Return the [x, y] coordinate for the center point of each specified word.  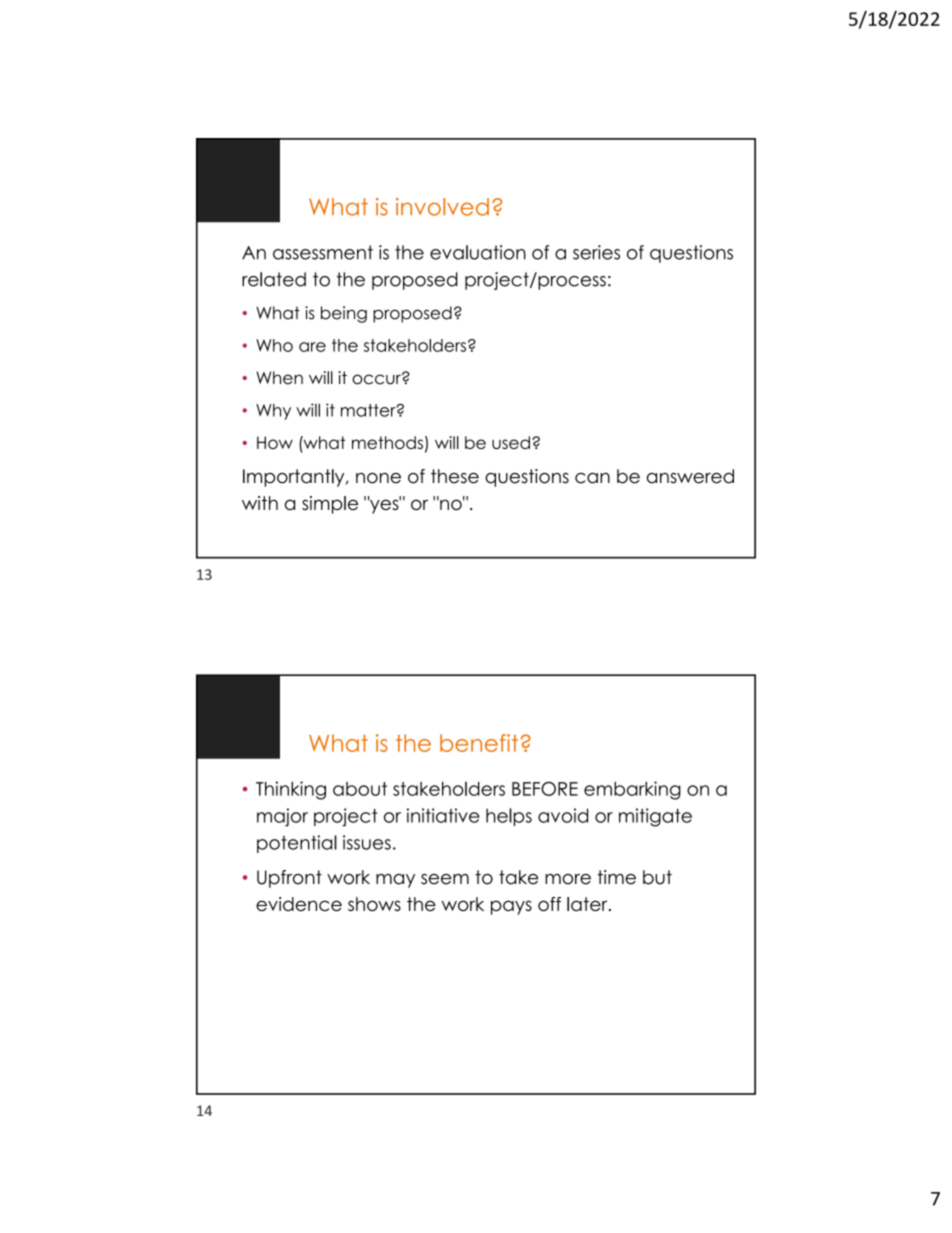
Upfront [289, 879]
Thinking [291, 790]
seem [445, 879]
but [657, 877]
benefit [479, 743]
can [592, 478]
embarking [632, 790]
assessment [323, 252]
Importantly [295, 478]
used [511, 442]
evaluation [478, 252]
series [596, 252]
